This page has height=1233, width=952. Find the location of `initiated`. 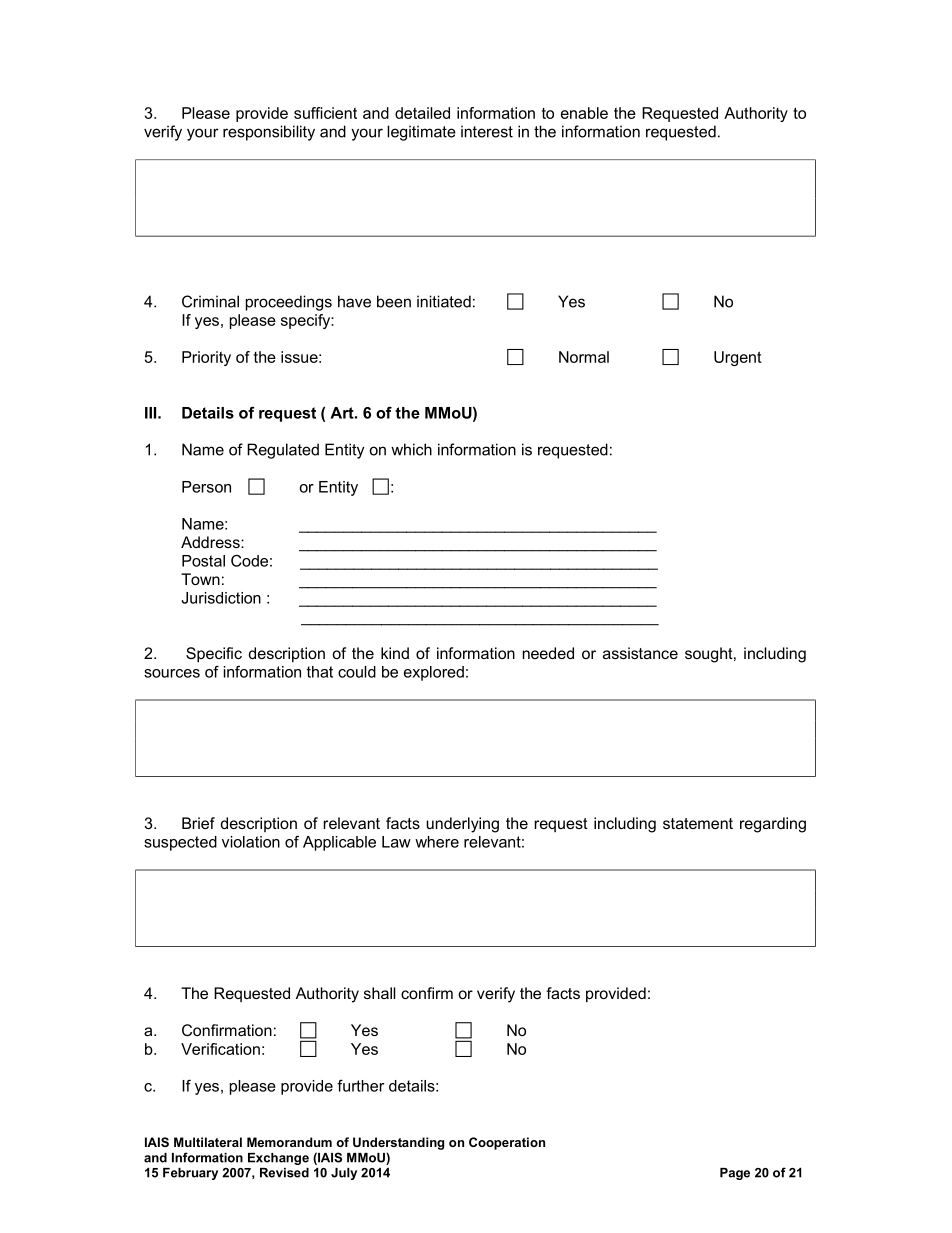

initiated is located at coordinates (444, 301).
